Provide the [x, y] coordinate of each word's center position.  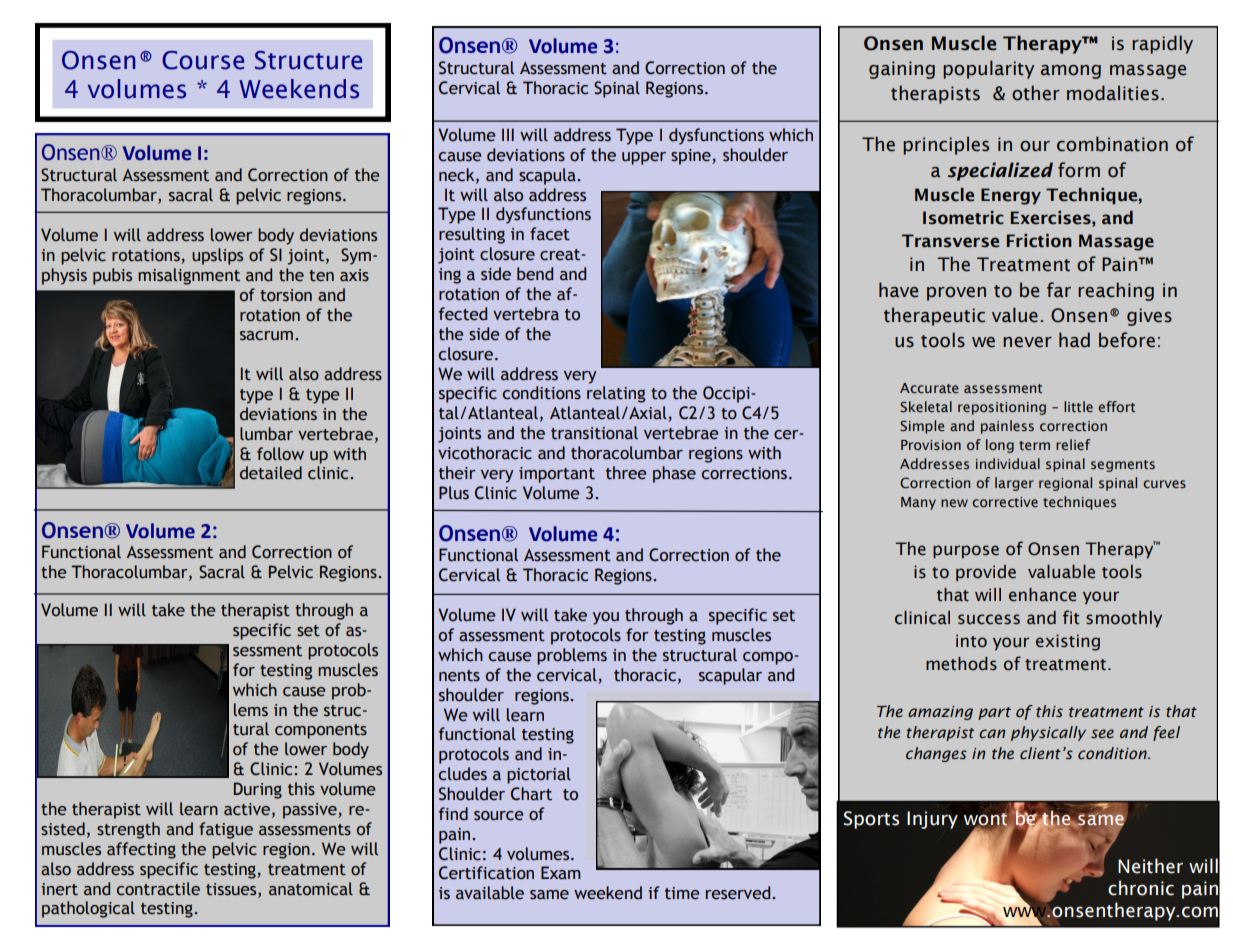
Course [203, 60]
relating [616, 394]
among [1071, 72]
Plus [454, 493]
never [1027, 342]
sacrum [266, 336]
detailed [271, 473]
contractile [158, 889]
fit [1071, 617]
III [508, 134]
